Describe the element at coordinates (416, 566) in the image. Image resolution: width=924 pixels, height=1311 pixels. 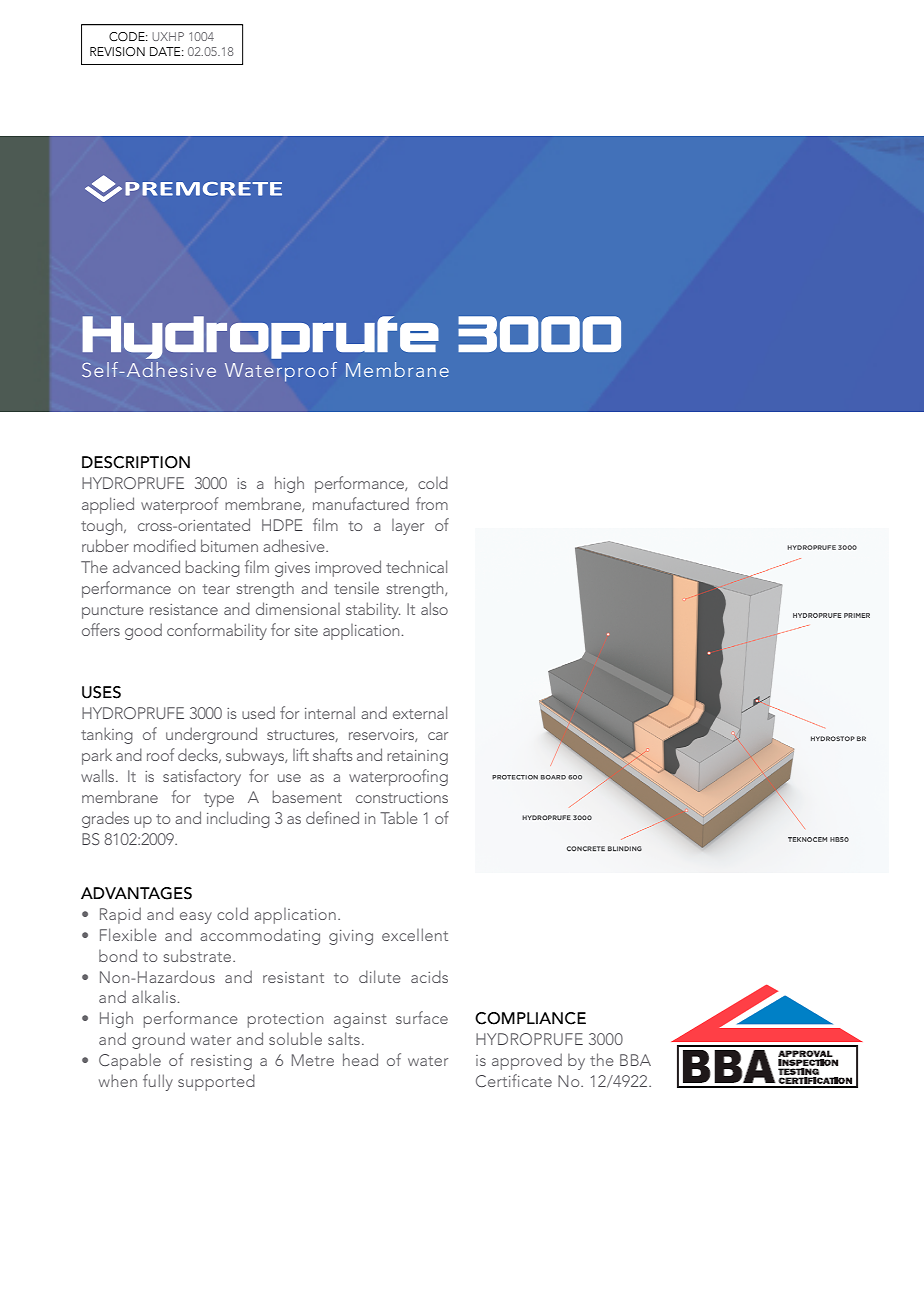
I see `technical` at that location.
